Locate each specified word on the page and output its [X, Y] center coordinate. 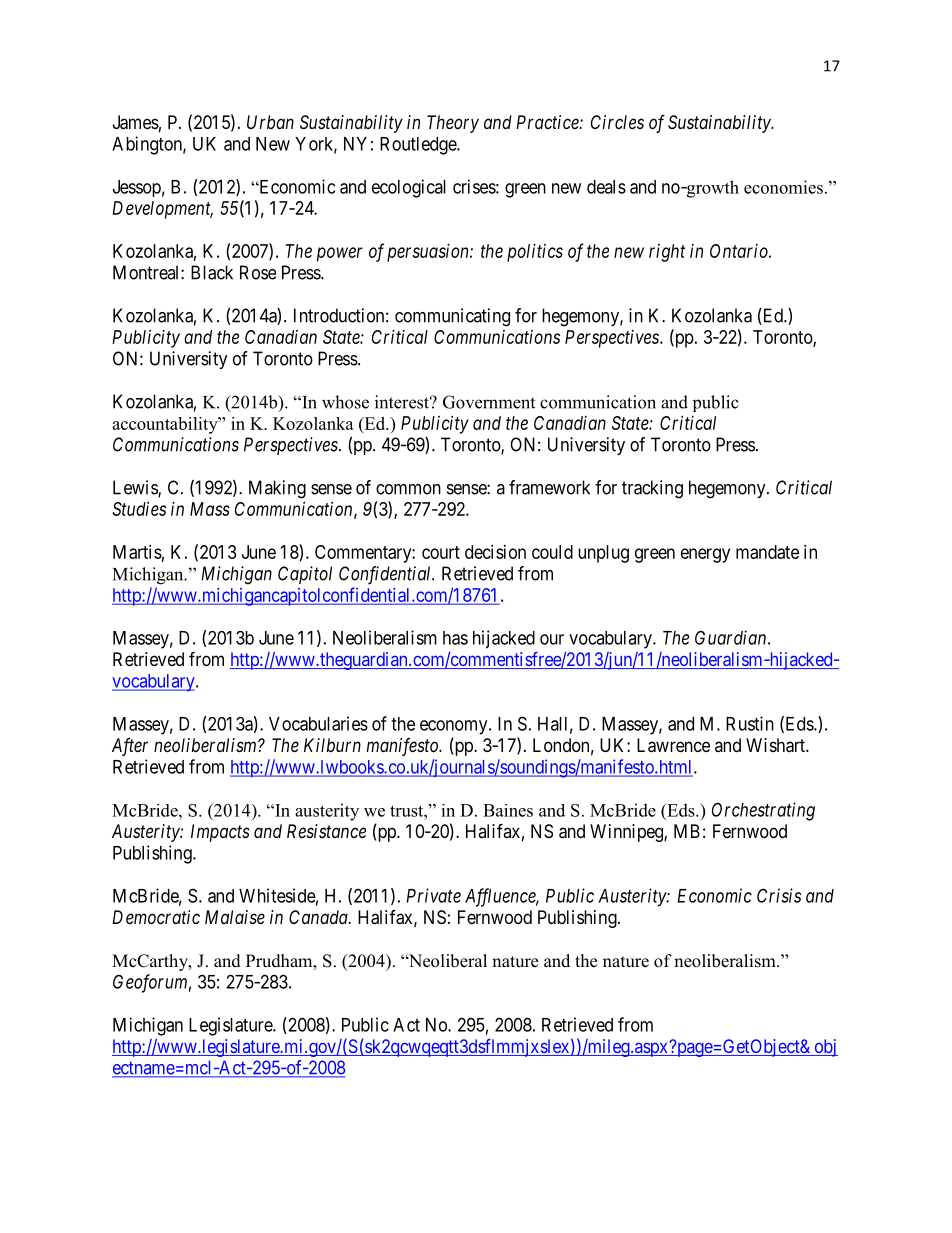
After [130, 747]
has [455, 638]
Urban [270, 122]
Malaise [235, 917]
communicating [452, 317]
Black [212, 272]
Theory [453, 124]
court [441, 552]
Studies [139, 509]
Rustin [750, 723]
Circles [617, 122]
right [667, 253]
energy [705, 555]
